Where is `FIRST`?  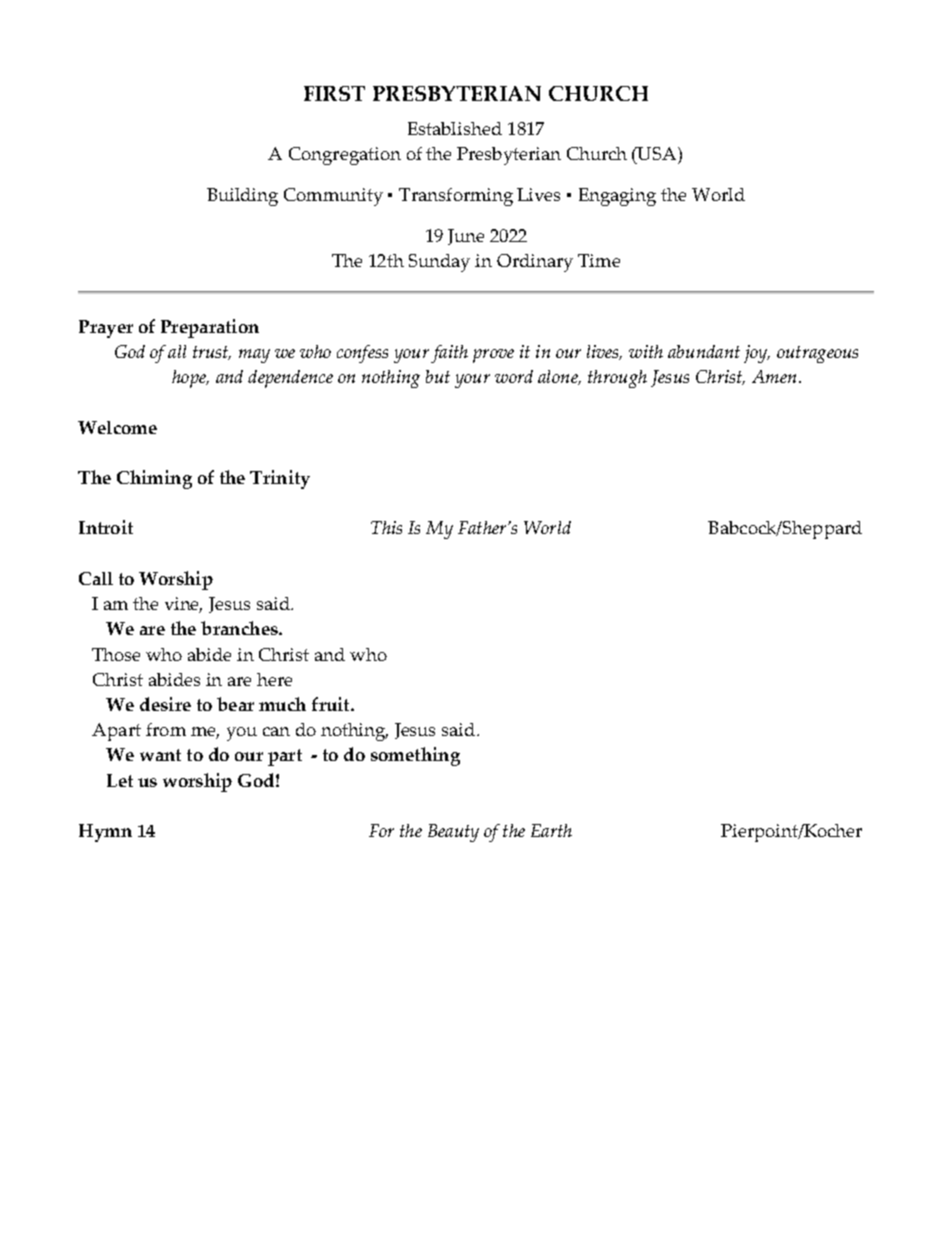
FIRST is located at coordinates (334, 93).
